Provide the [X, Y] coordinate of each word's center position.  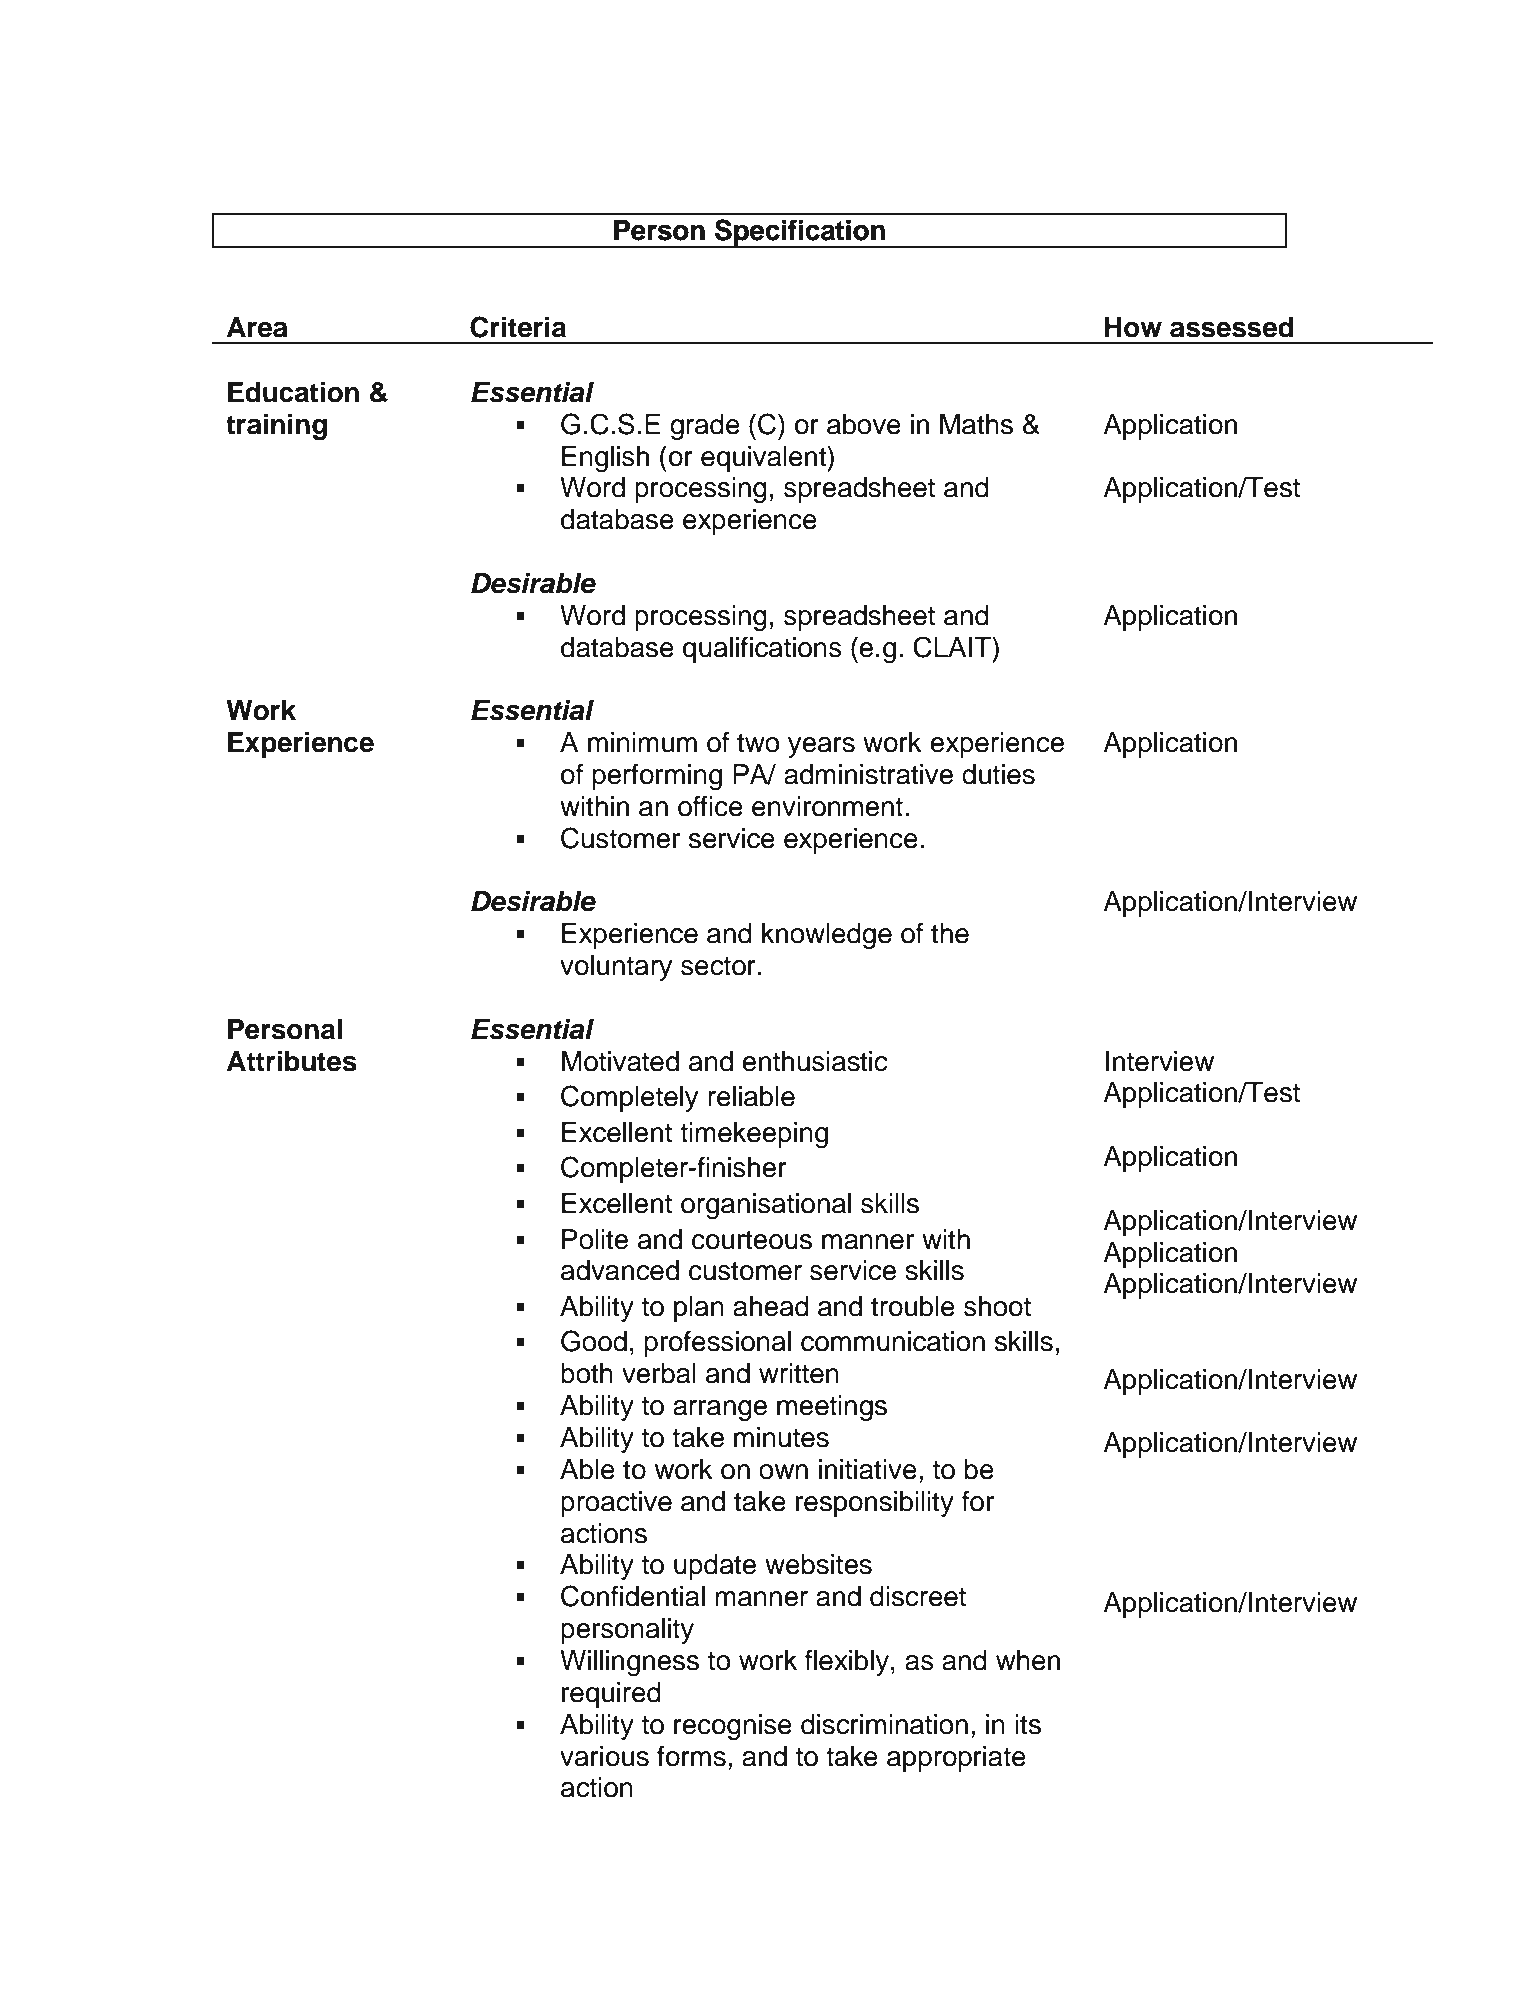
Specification [800, 233]
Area [257, 327]
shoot [997, 1306]
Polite [595, 1239]
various [604, 1756]
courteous [752, 1240]
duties [998, 774]
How [1133, 327]
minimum [642, 742]
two [758, 743]
